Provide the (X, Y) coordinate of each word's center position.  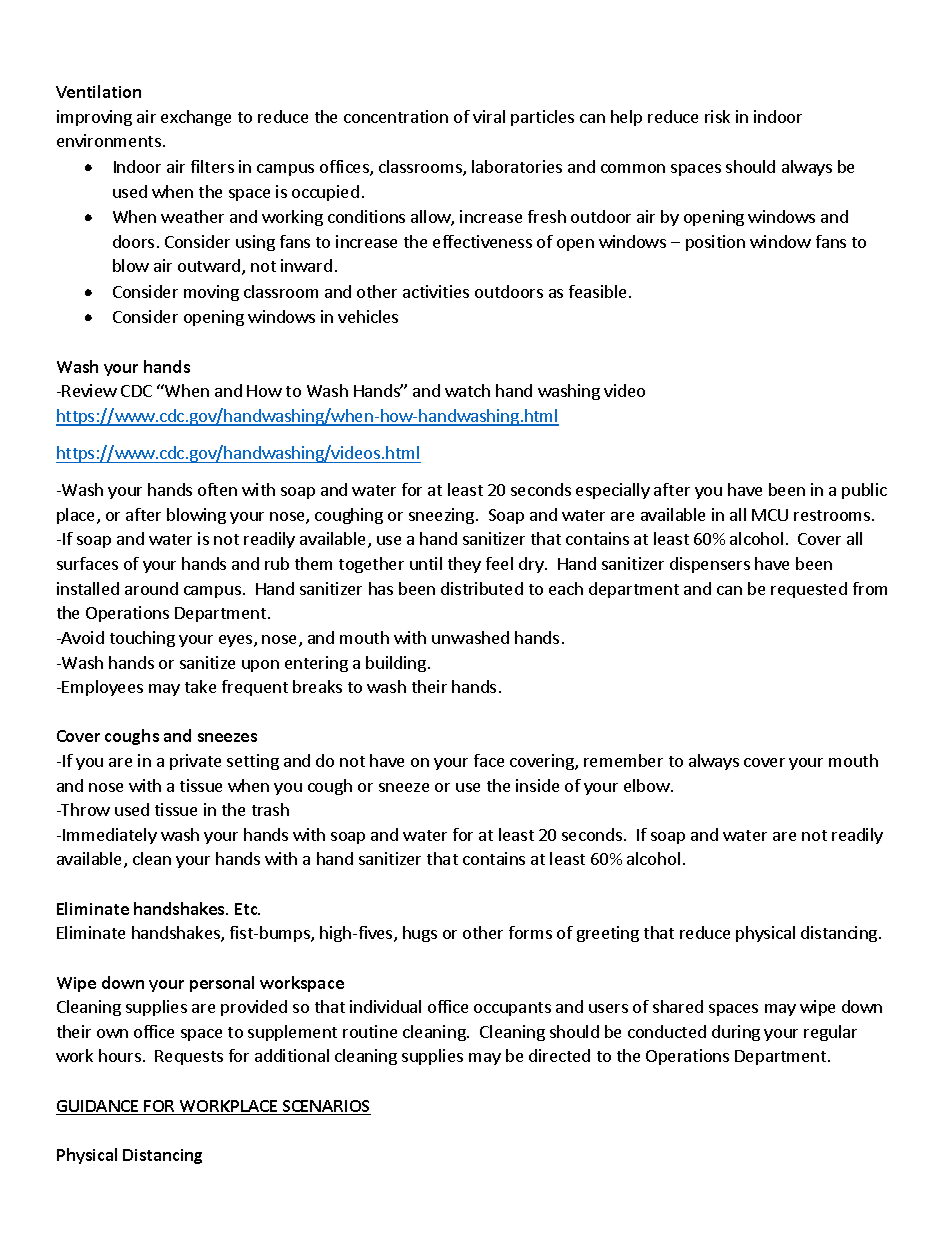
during (736, 1033)
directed (559, 1055)
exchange (196, 118)
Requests (189, 1057)
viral (489, 116)
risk (717, 116)
